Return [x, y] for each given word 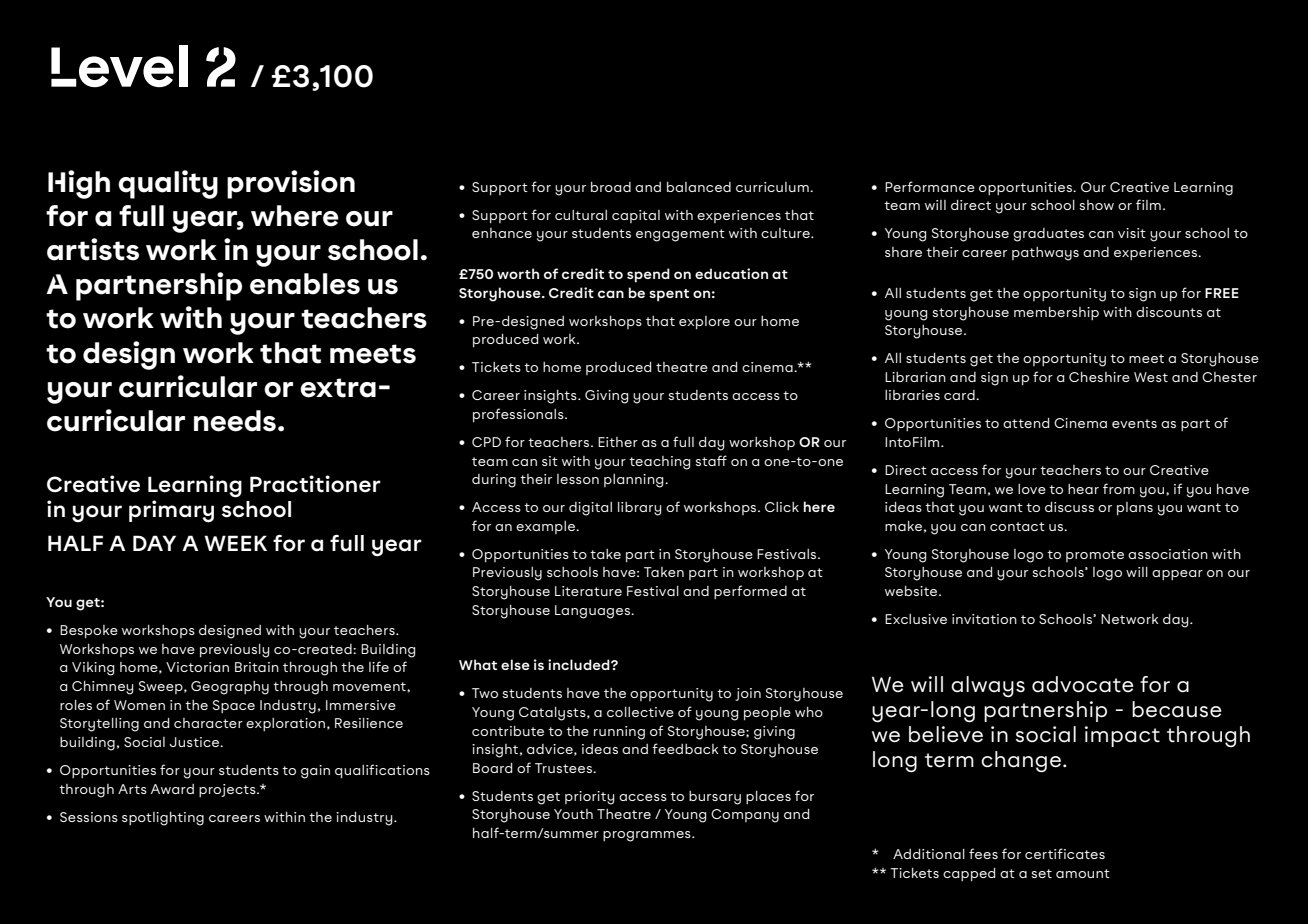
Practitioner [315, 484]
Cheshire [1099, 377]
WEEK [235, 543]
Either [618, 442]
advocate [1083, 684]
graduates [1048, 235]
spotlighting [163, 819]
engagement [680, 235]
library [640, 509]
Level [119, 66]
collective [640, 712]
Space [234, 706]
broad [611, 187]
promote [1095, 556]
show [1096, 205]
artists [93, 249]
